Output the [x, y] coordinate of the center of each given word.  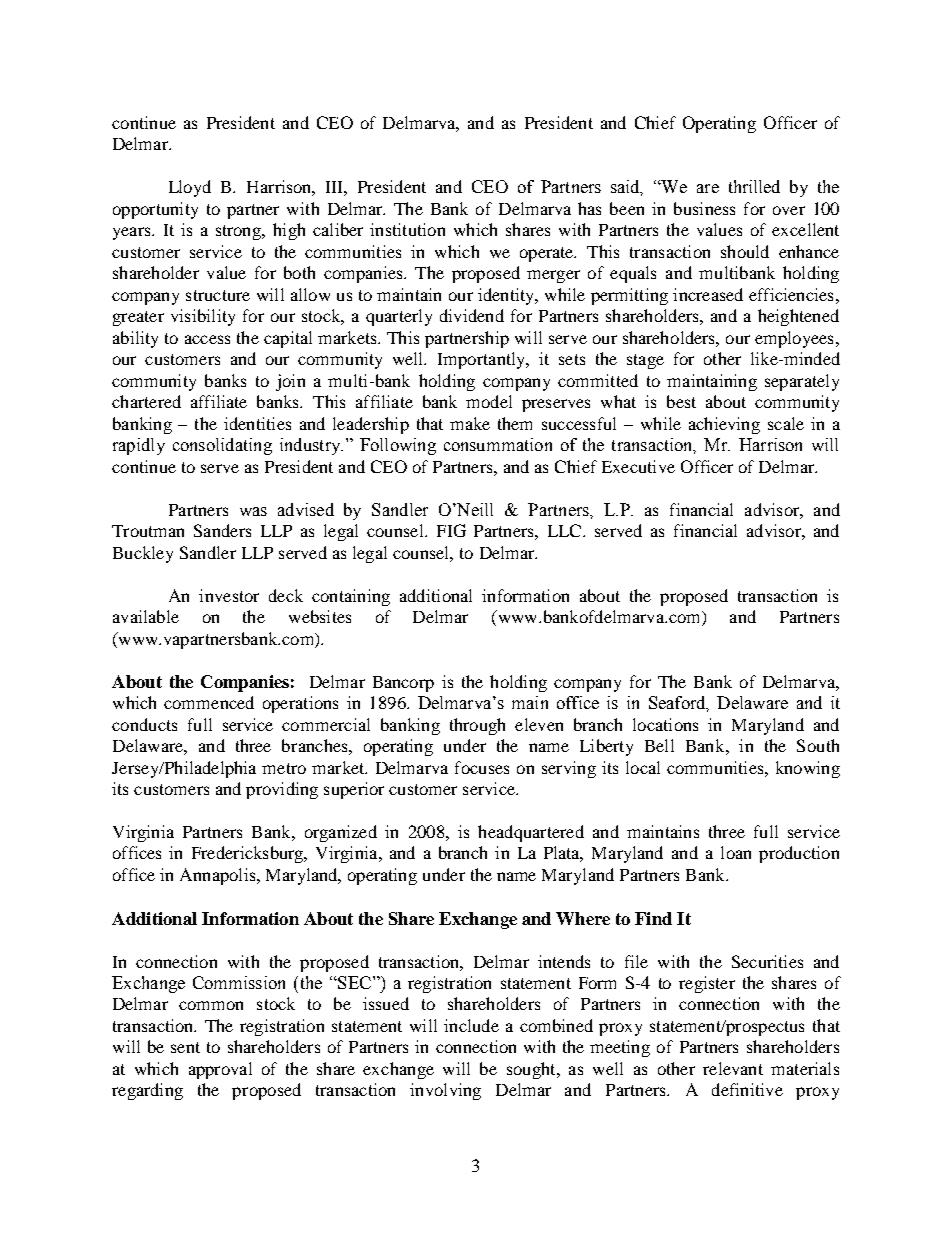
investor [229, 595]
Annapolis [219, 876]
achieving [724, 425]
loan [736, 852]
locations [665, 724]
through [477, 726]
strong [240, 232]
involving [445, 1091]
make [470, 423]
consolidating [222, 446]
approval [220, 1070]
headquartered [531, 833]
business [704, 208]
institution [407, 229]
